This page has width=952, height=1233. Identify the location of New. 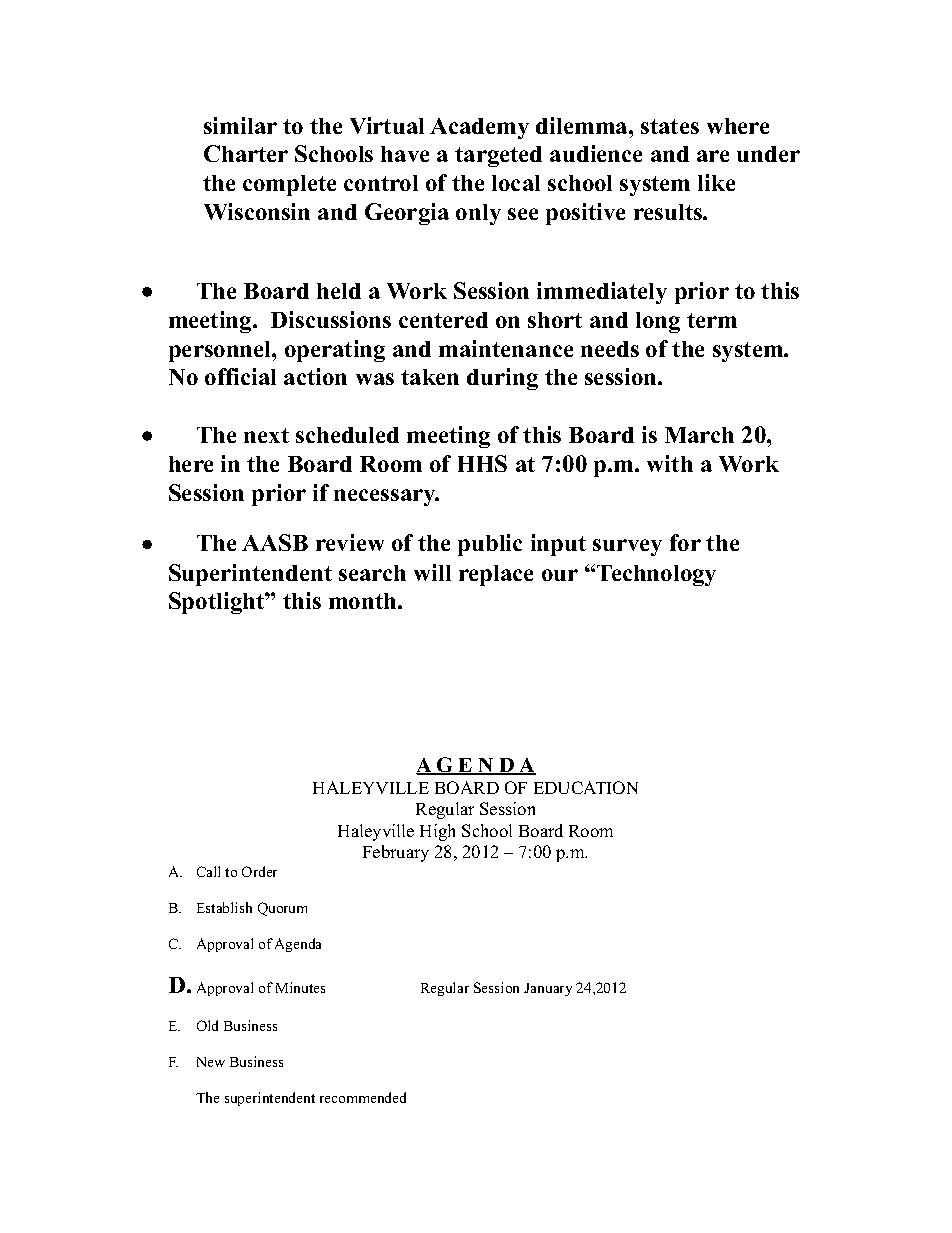
(211, 1062).
